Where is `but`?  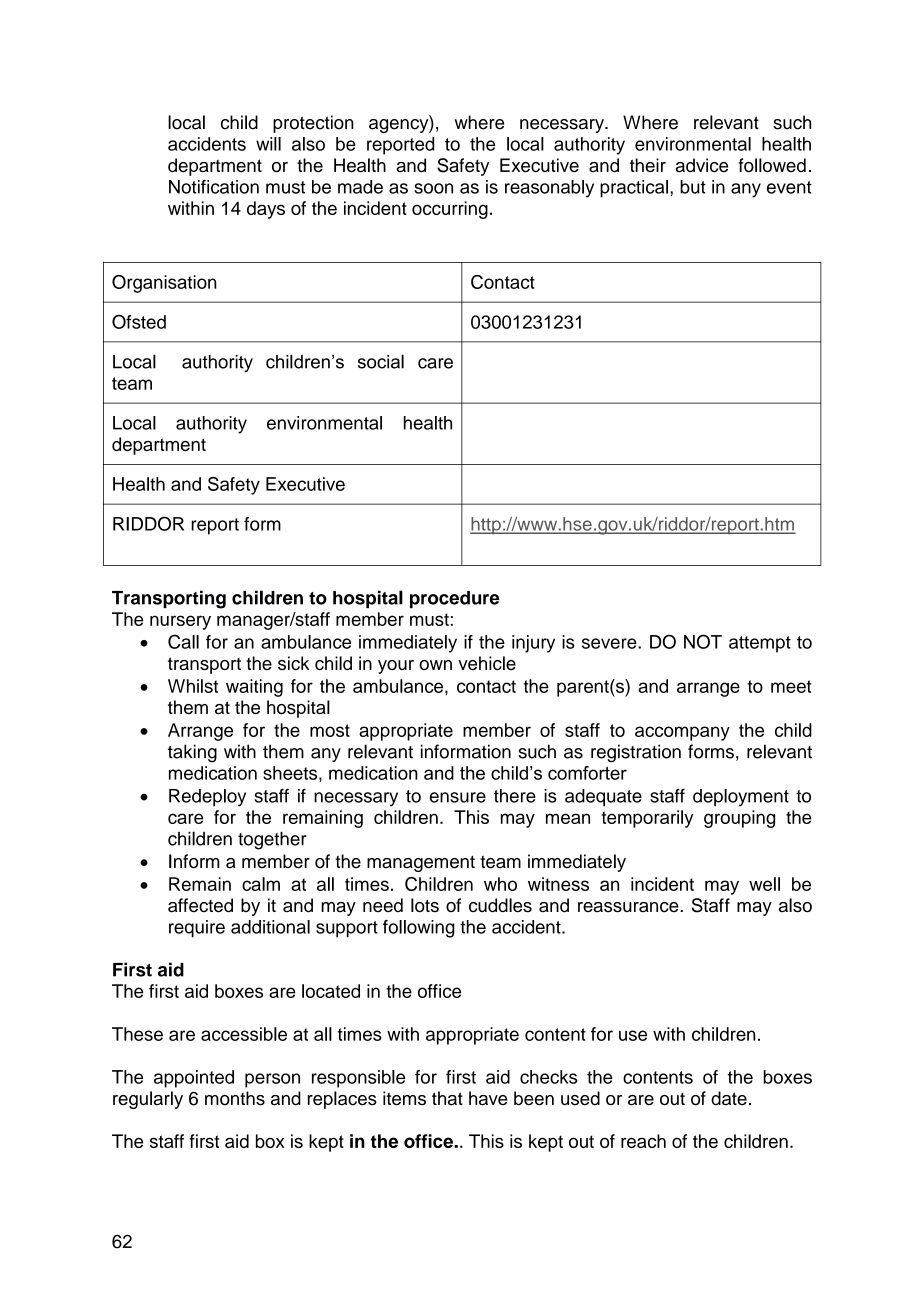
but is located at coordinates (693, 187).
